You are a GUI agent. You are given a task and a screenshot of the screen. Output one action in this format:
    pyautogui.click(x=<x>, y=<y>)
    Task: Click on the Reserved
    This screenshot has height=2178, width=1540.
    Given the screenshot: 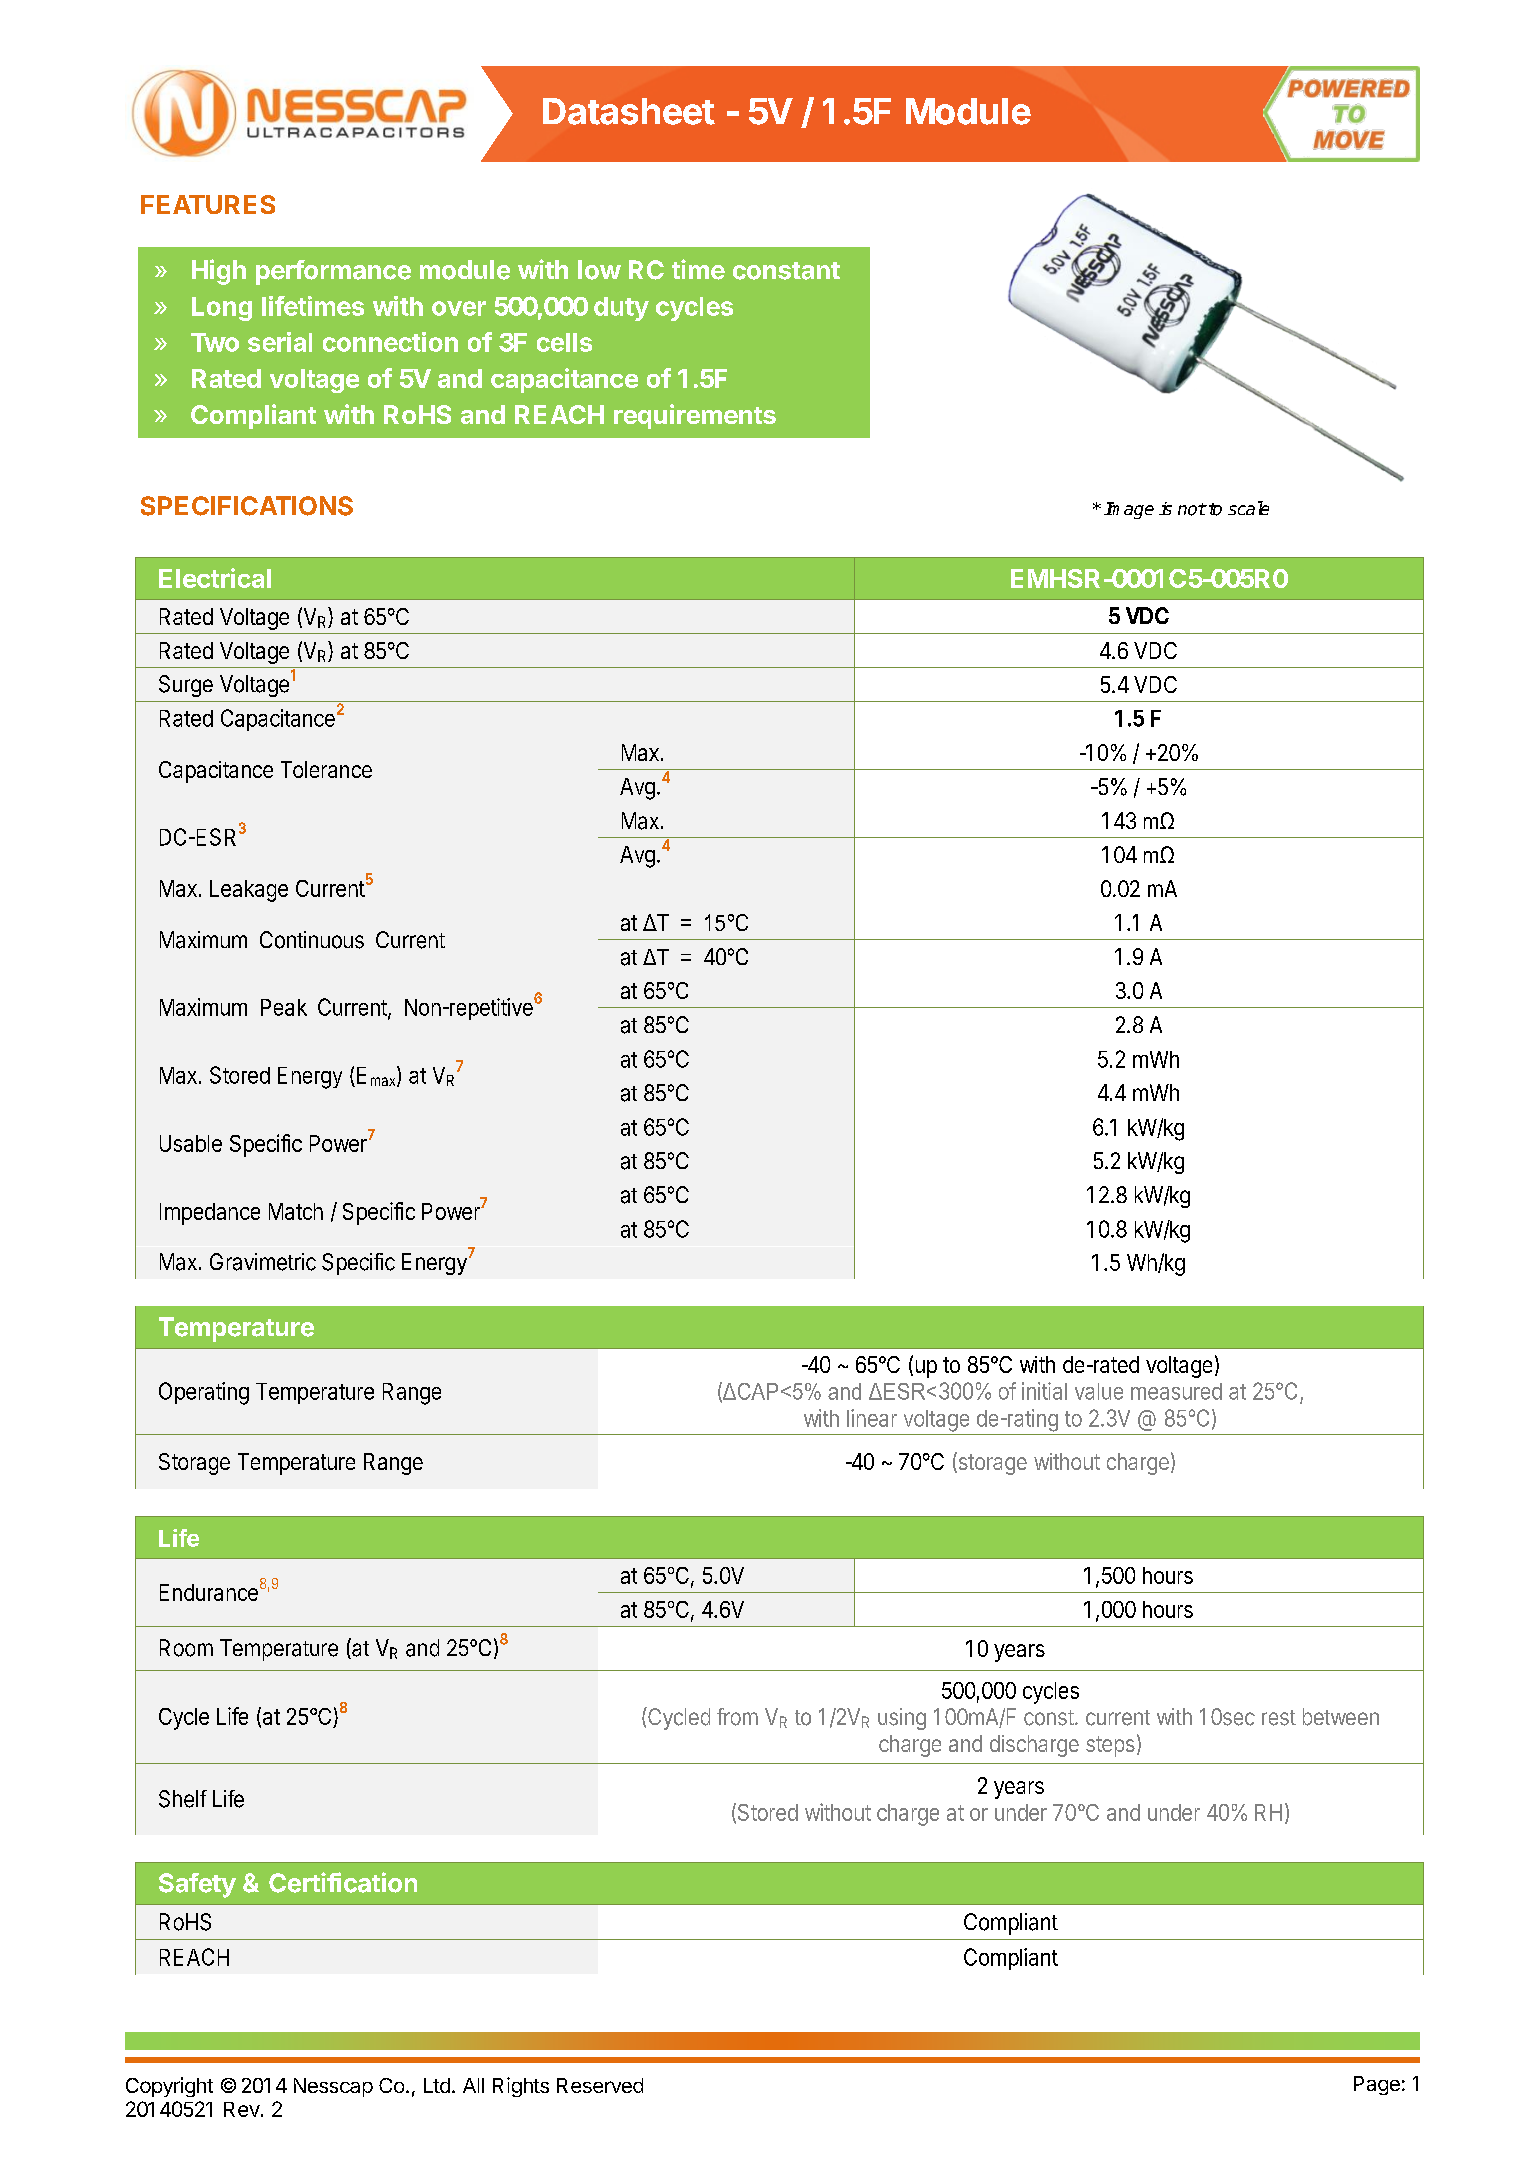 What is the action you would take?
    pyautogui.click(x=600, y=2085)
